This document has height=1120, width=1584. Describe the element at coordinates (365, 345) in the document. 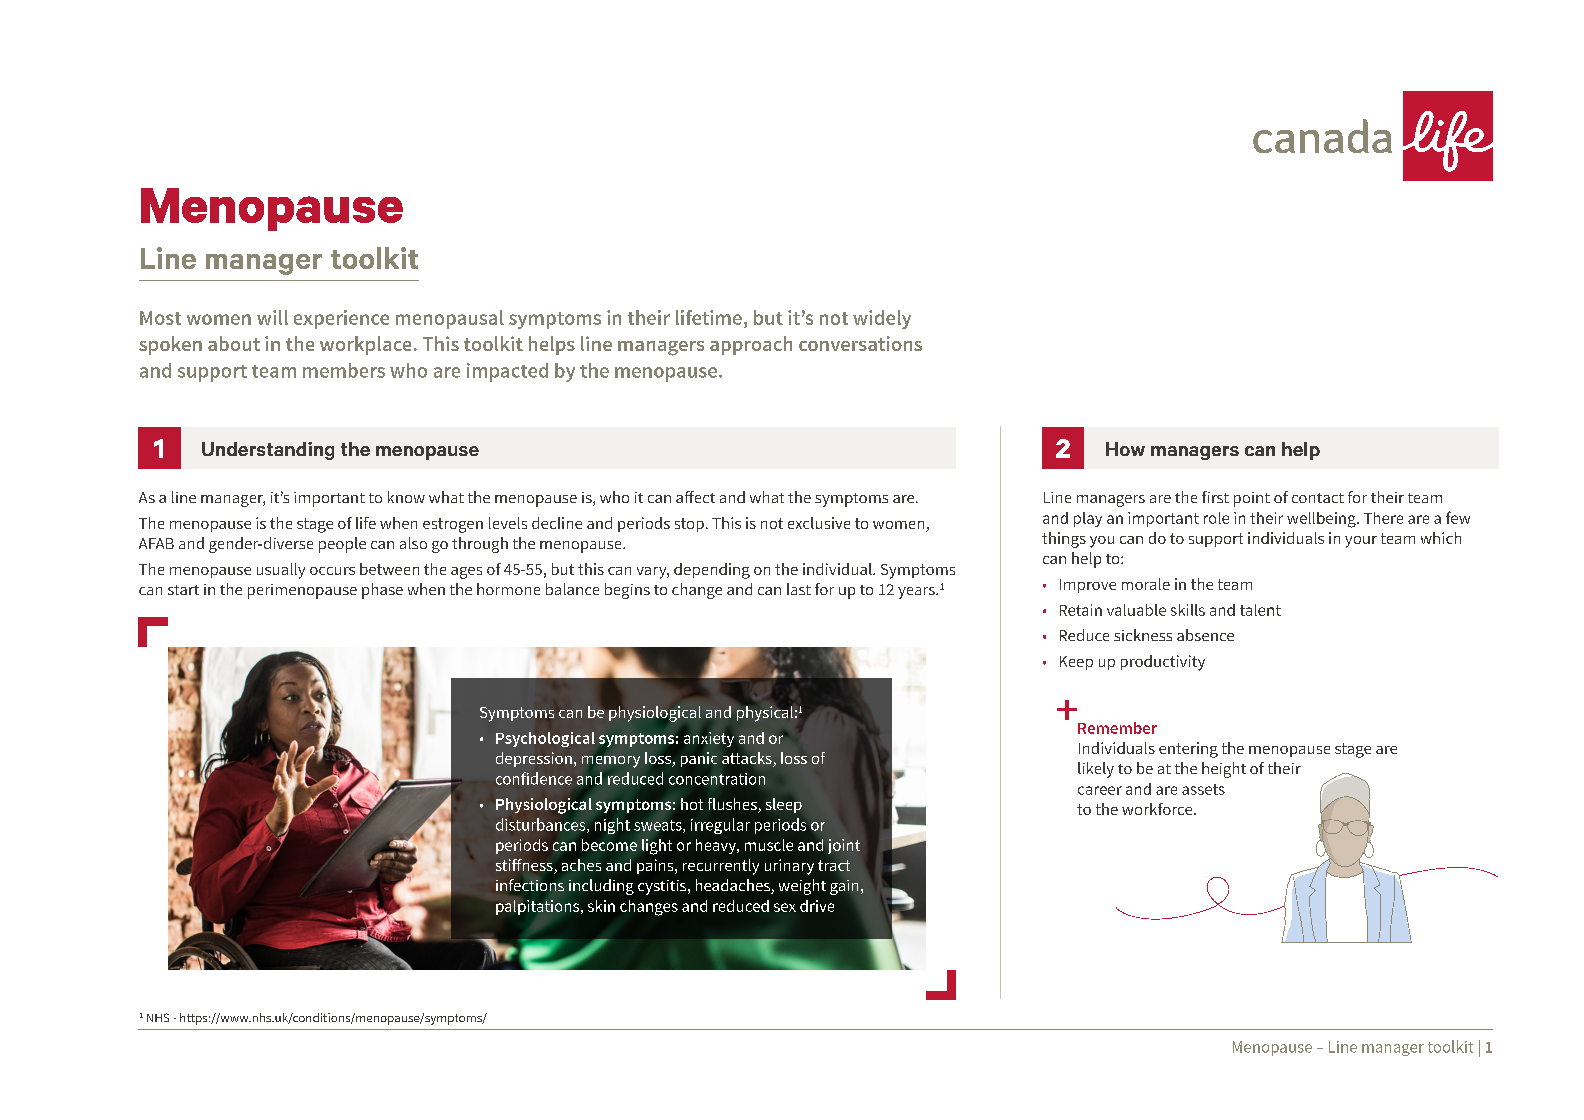

I see `workplace` at that location.
